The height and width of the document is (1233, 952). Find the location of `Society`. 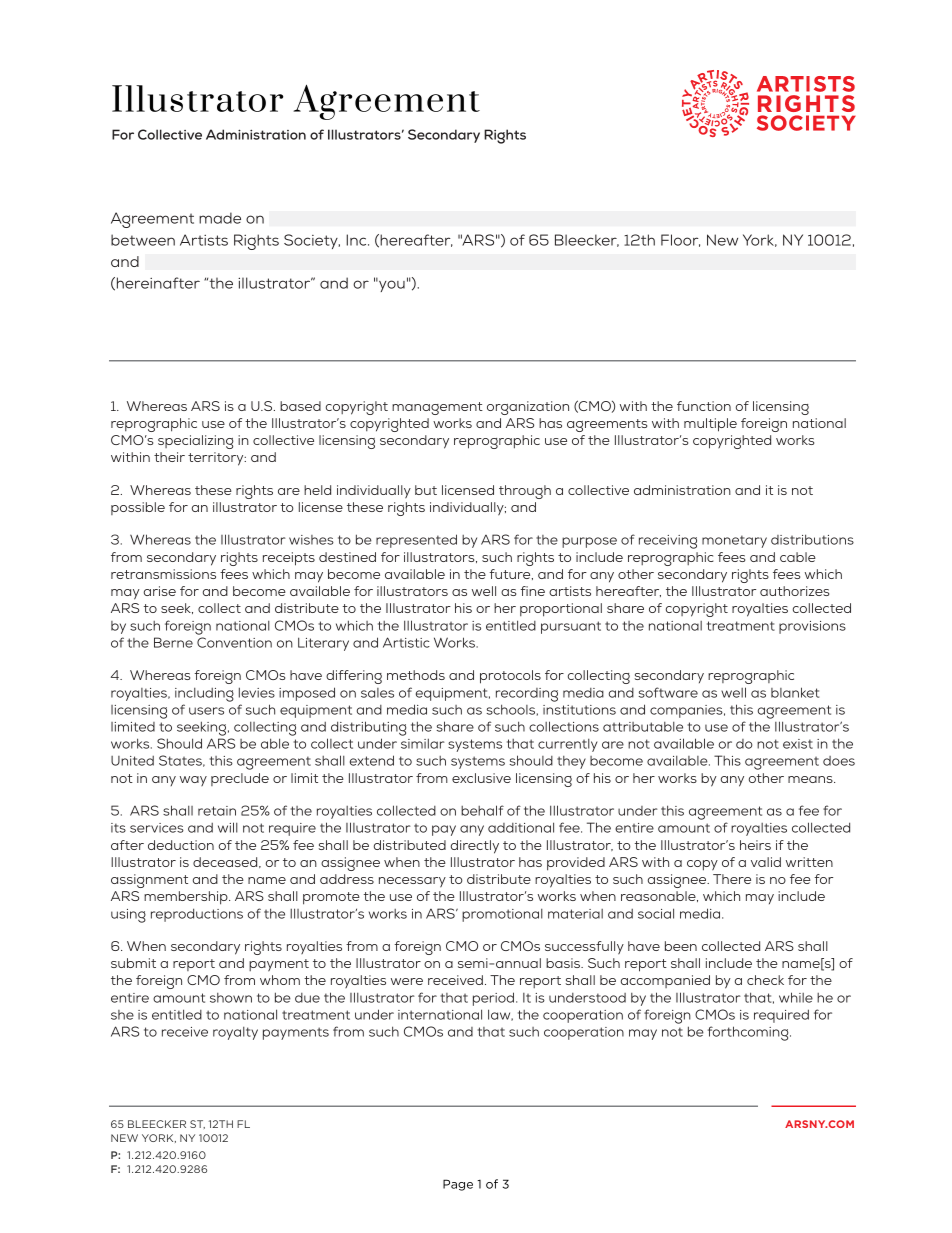

Society is located at coordinates (312, 241).
